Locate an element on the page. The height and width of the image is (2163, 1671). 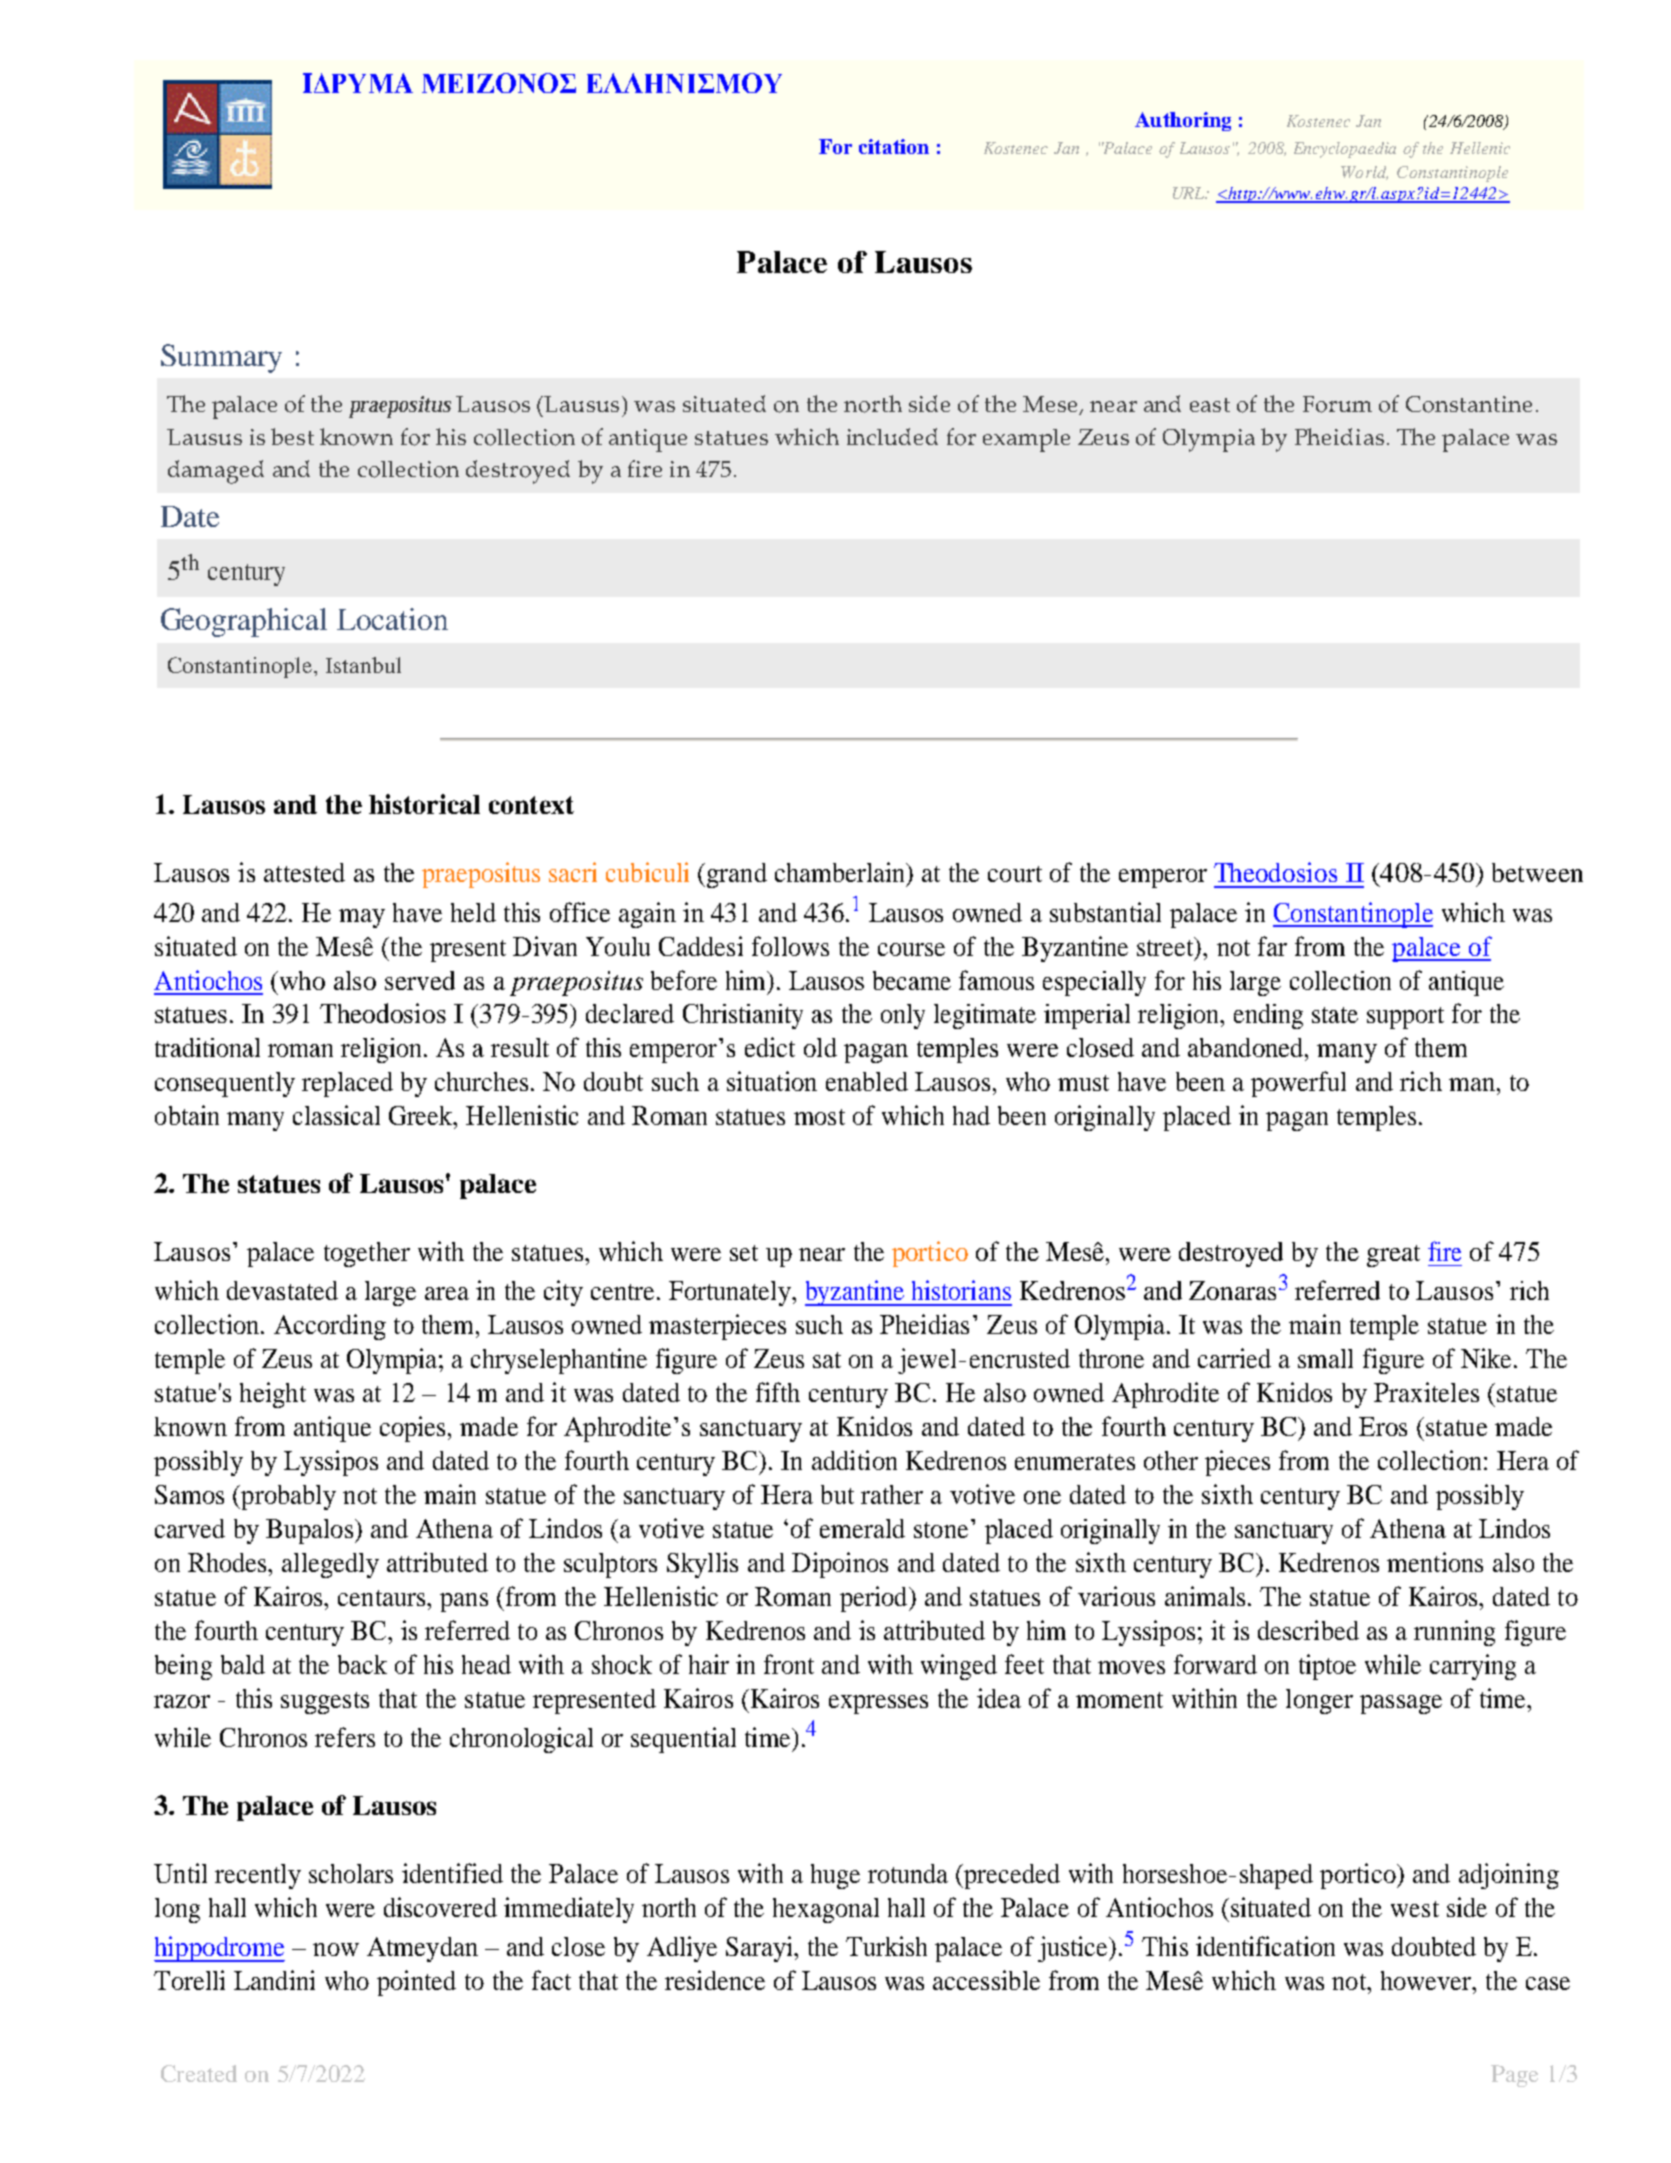
sat is located at coordinates (827, 1360).
